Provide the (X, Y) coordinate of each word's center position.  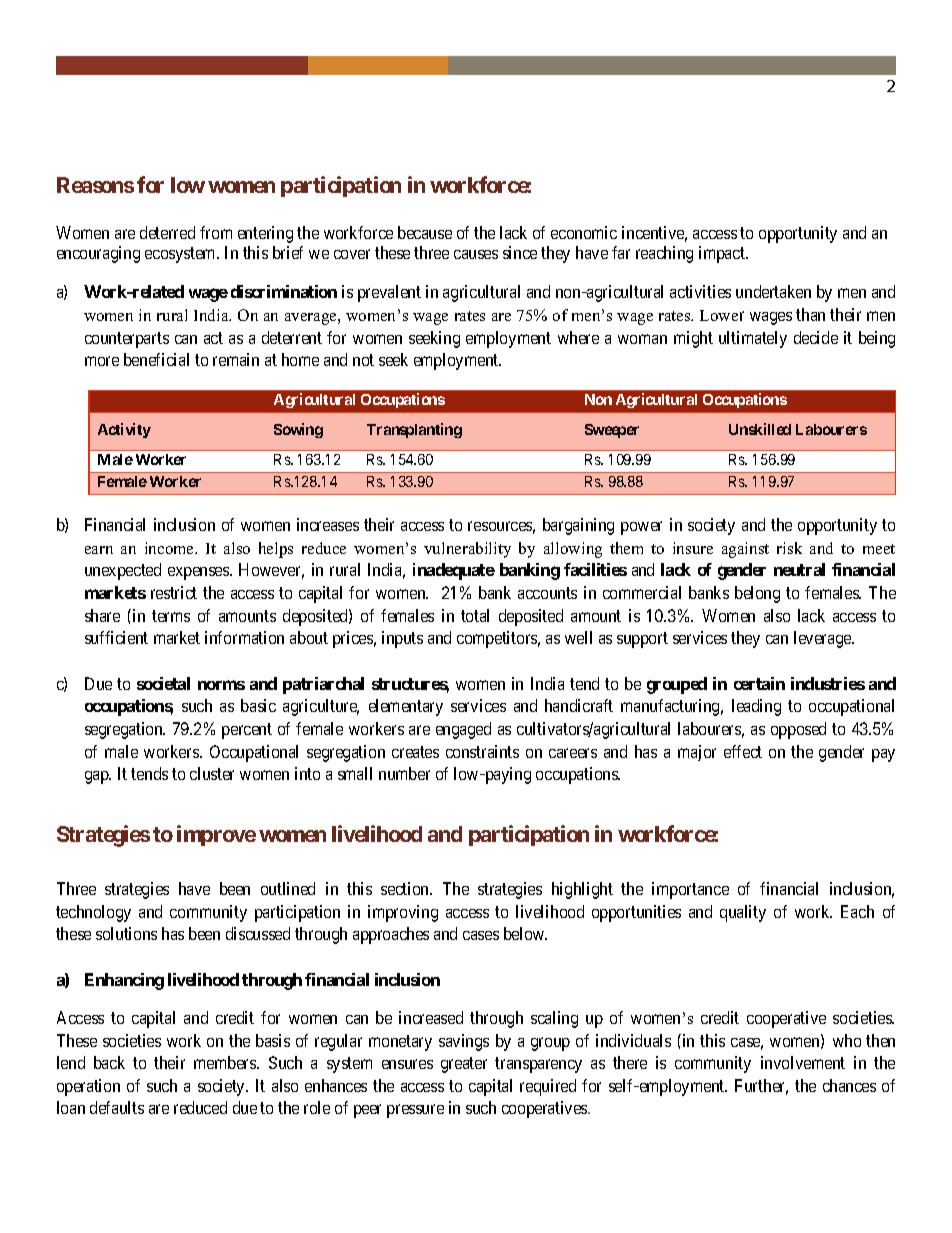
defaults (117, 1107)
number (404, 773)
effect (743, 751)
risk (789, 548)
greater (464, 1065)
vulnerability (467, 550)
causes (476, 254)
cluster (212, 773)
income (170, 548)
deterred (167, 232)
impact (723, 254)
